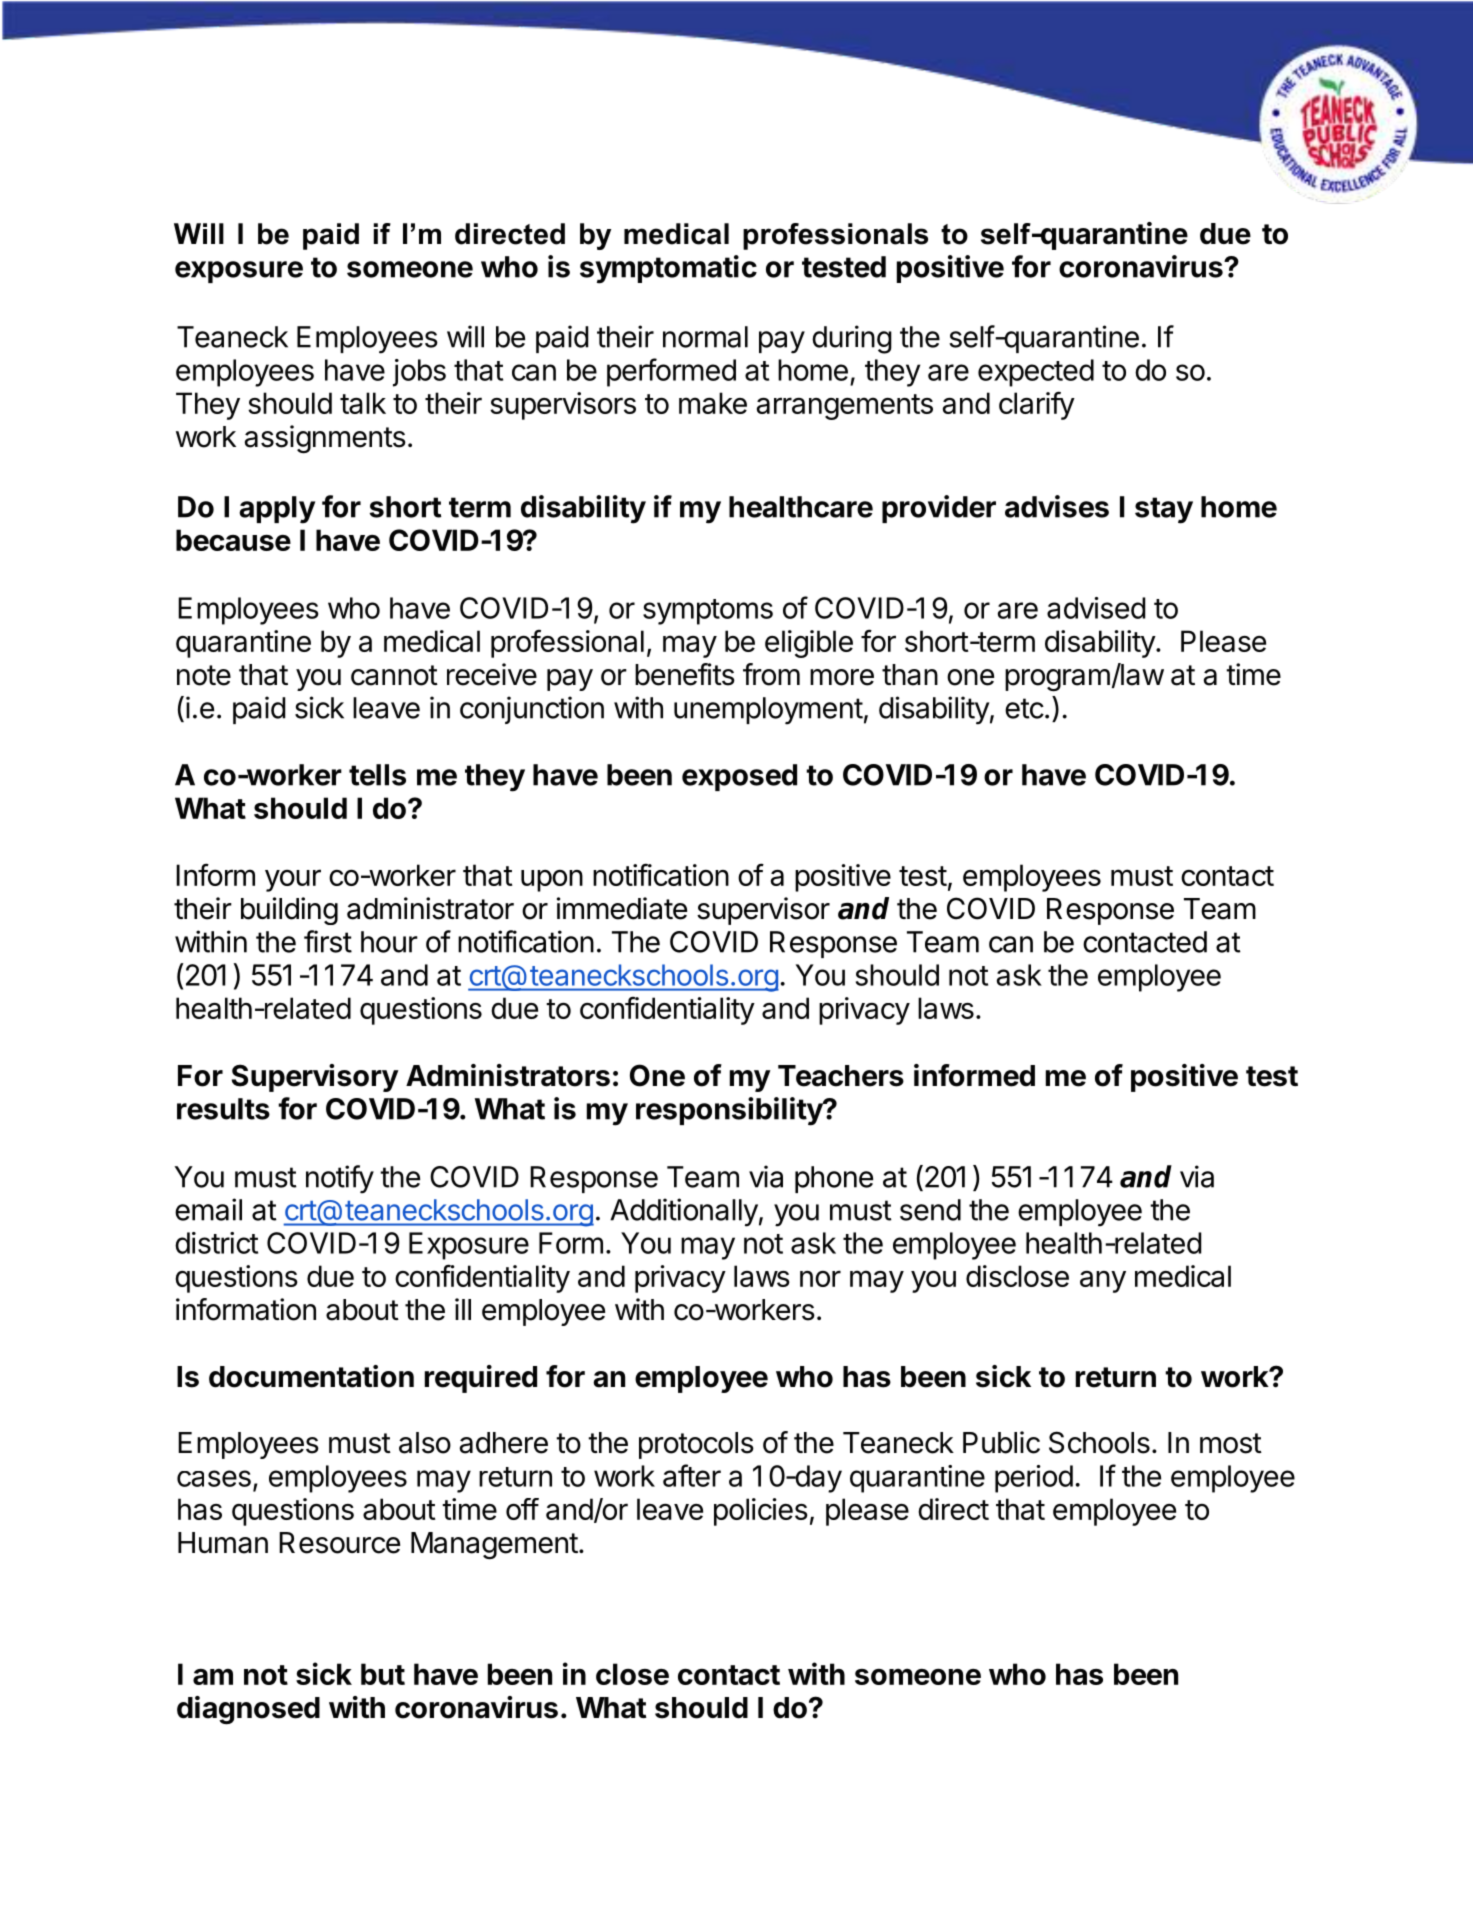  I want to click on expected, so click(1036, 373).
